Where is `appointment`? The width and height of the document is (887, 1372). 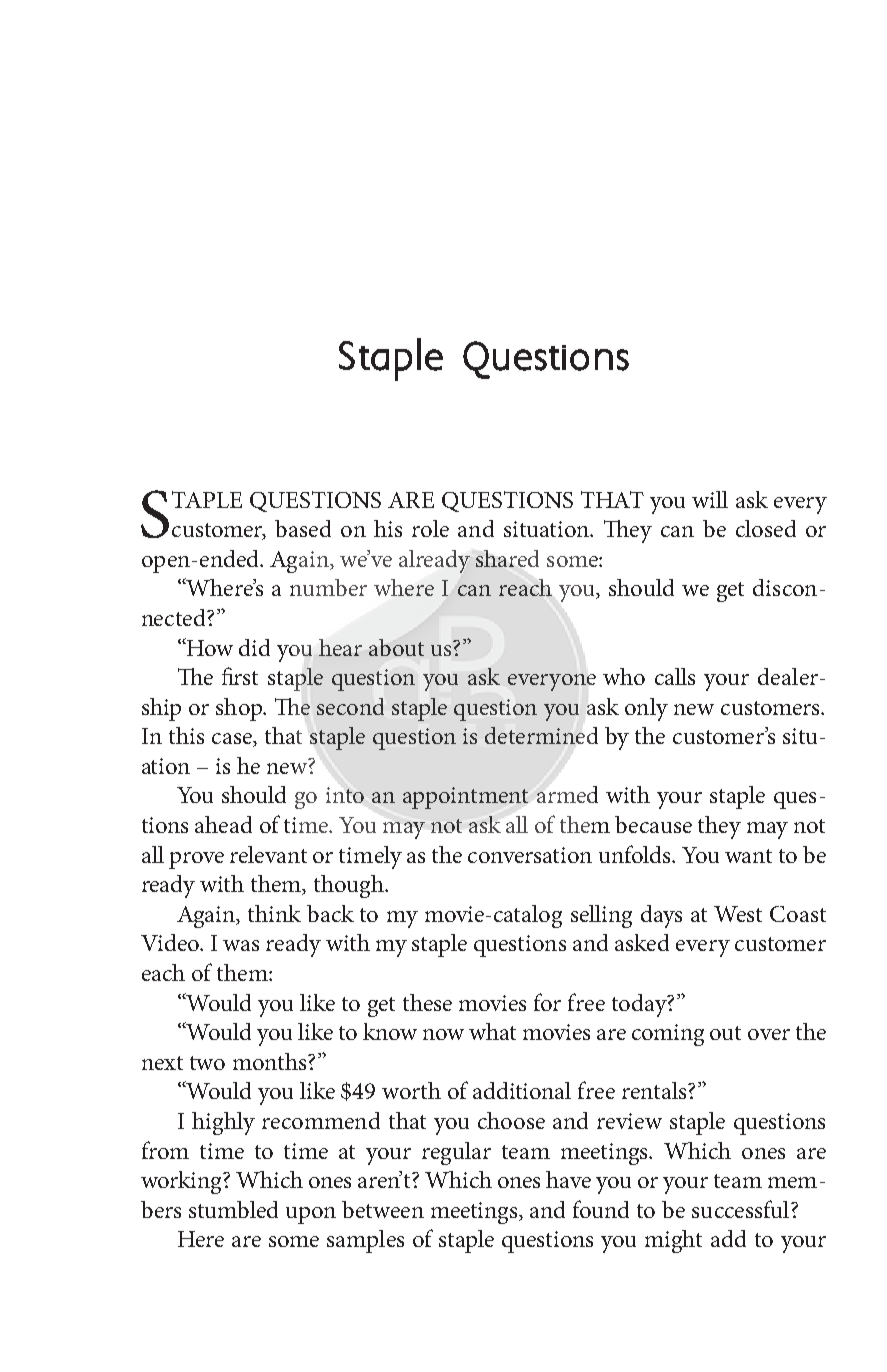
appointment is located at coordinates (465, 798).
